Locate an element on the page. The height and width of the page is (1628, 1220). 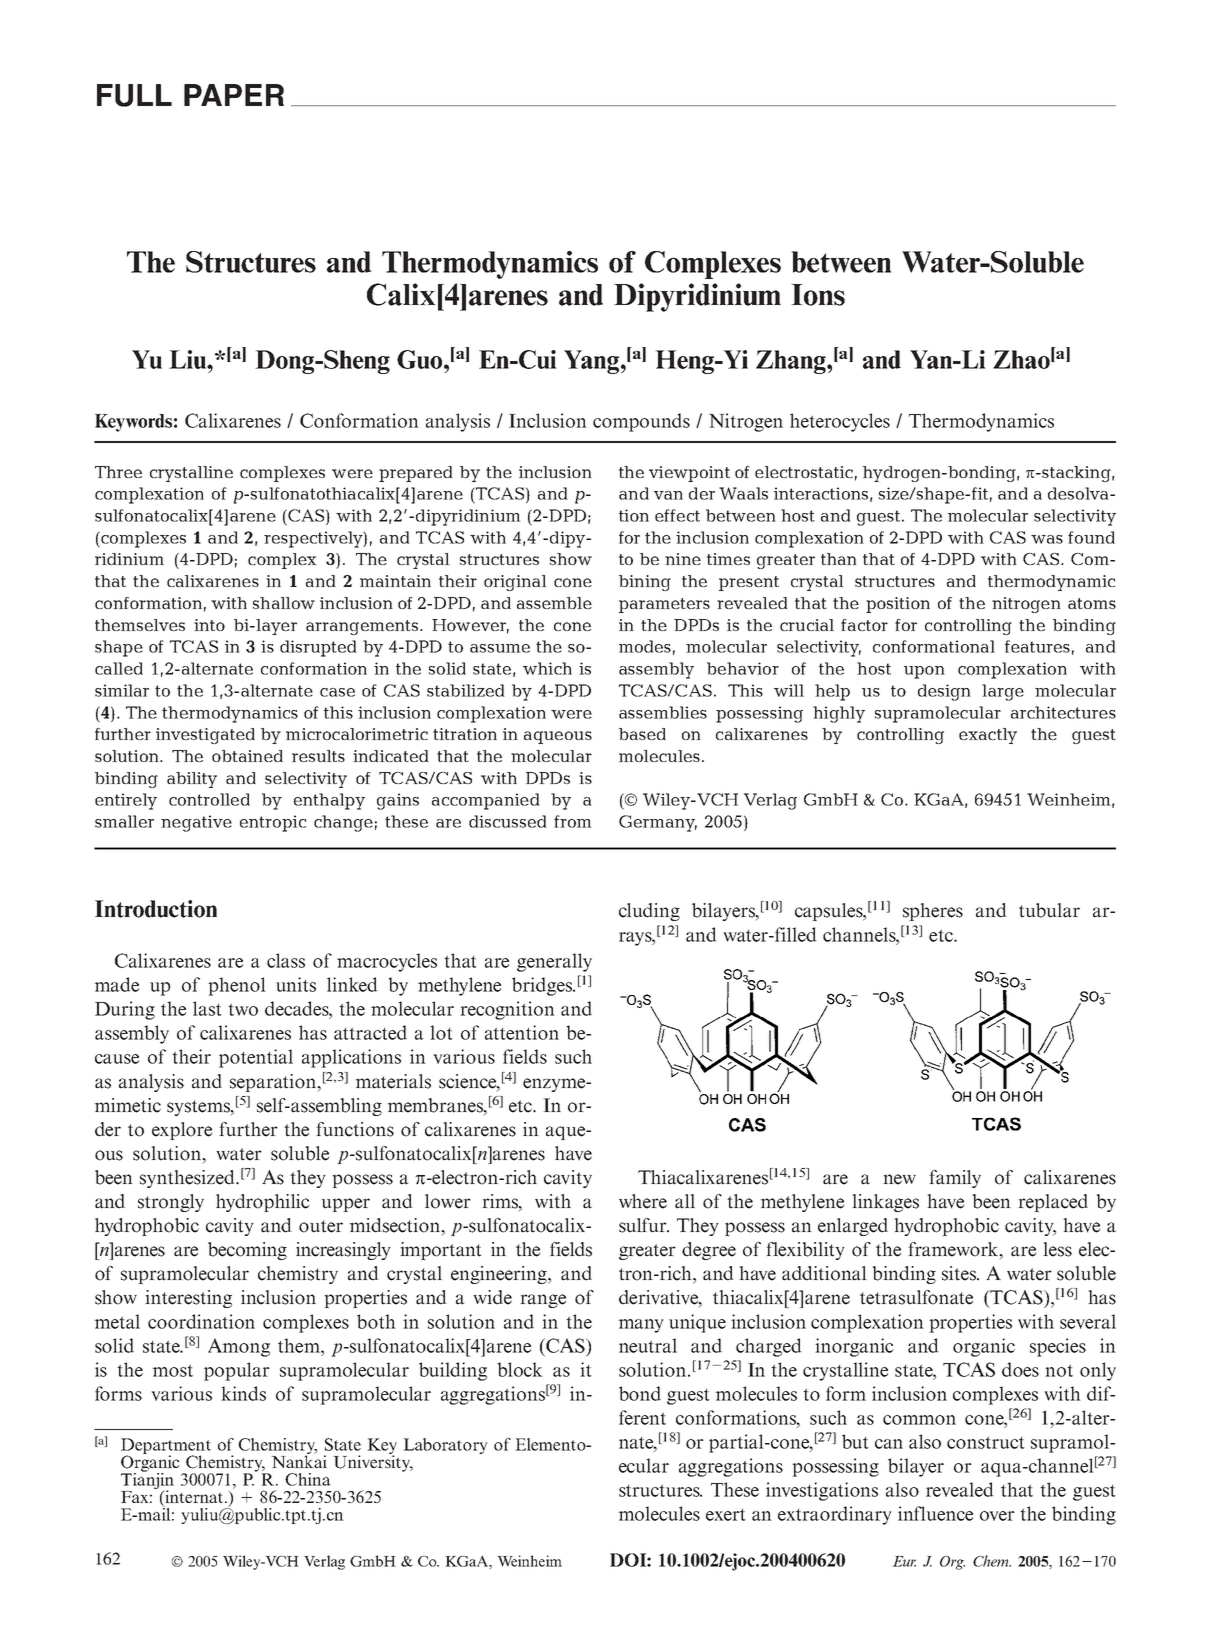
heterocycles is located at coordinates (840, 422).
